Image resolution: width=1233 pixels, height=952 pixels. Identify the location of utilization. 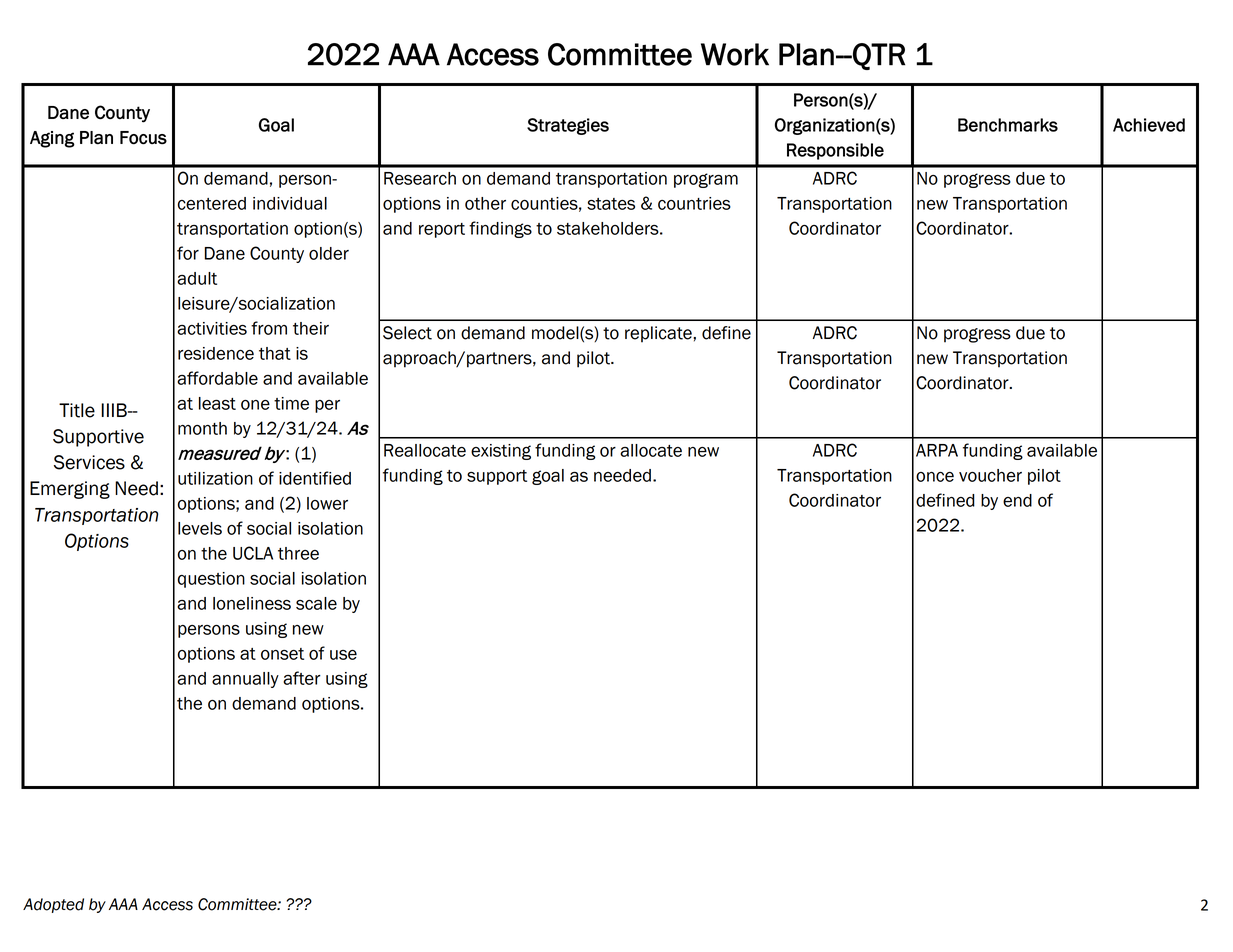
(215, 478).
